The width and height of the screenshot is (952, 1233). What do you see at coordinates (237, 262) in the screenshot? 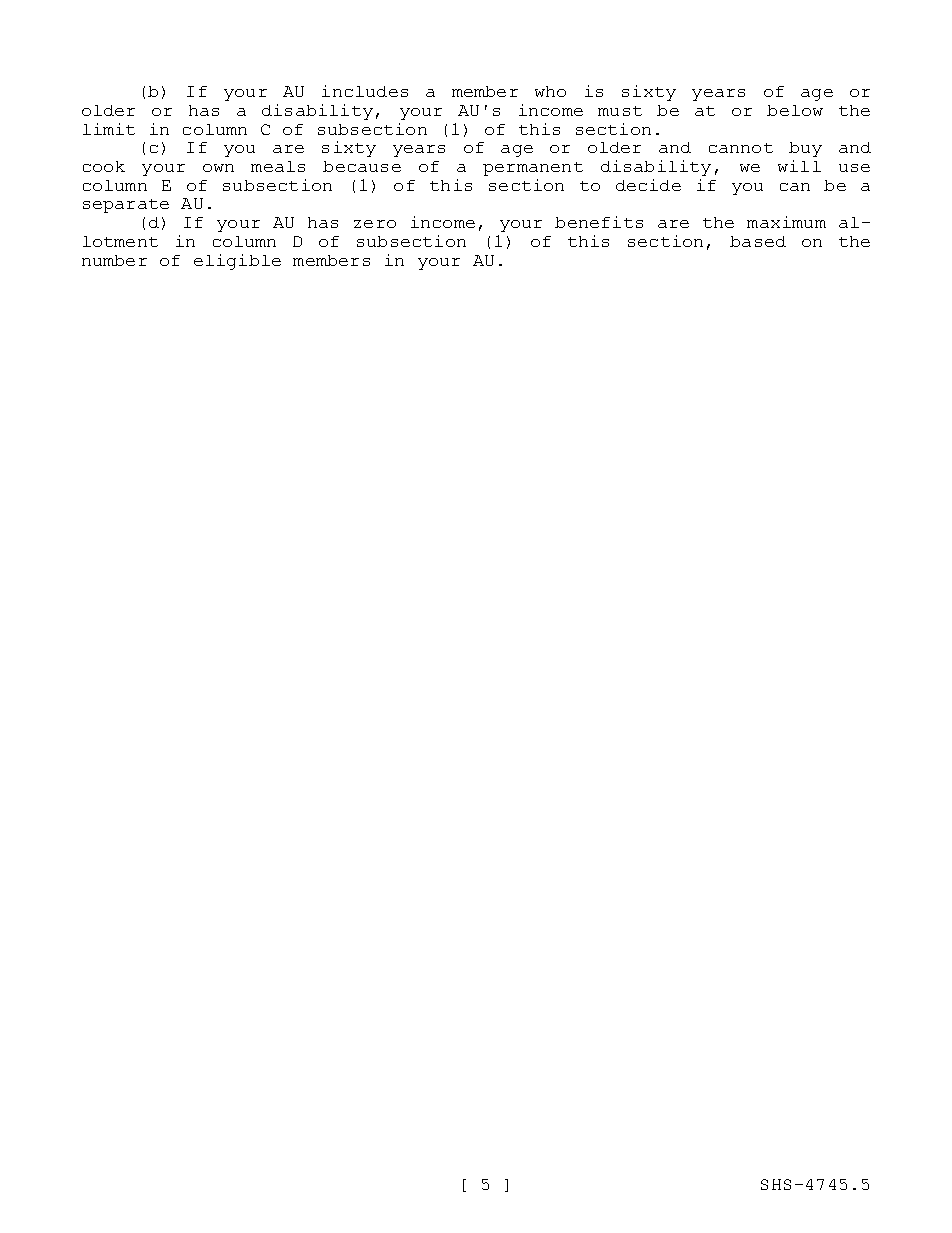
I see `eligible` at bounding box center [237, 262].
